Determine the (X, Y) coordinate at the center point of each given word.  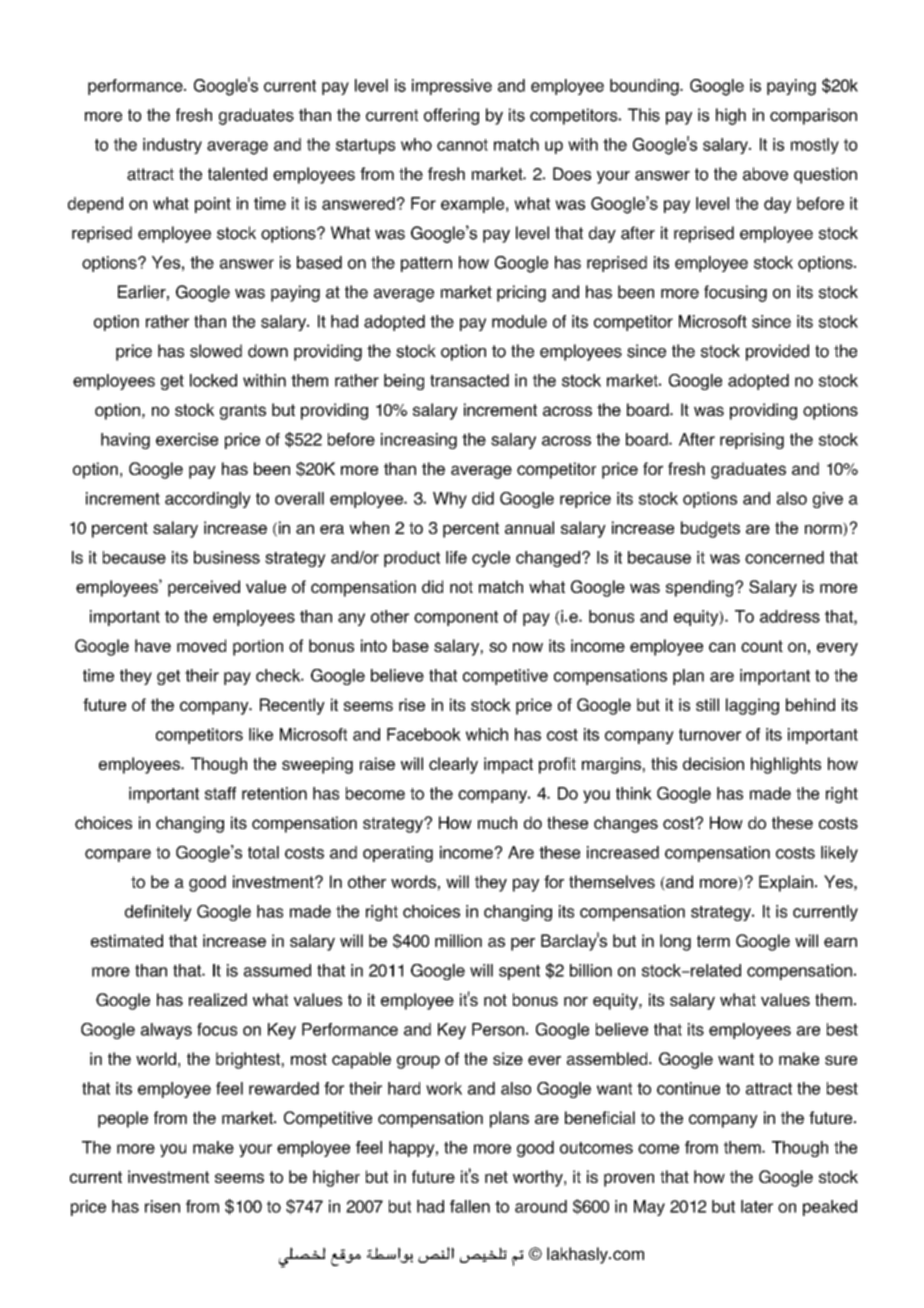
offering (451, 116)
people (123, 1119)
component (456, 618)
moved (201, 645)
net (496, 1177)
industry (172, 146)
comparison (813, 116)
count (762, 646)
